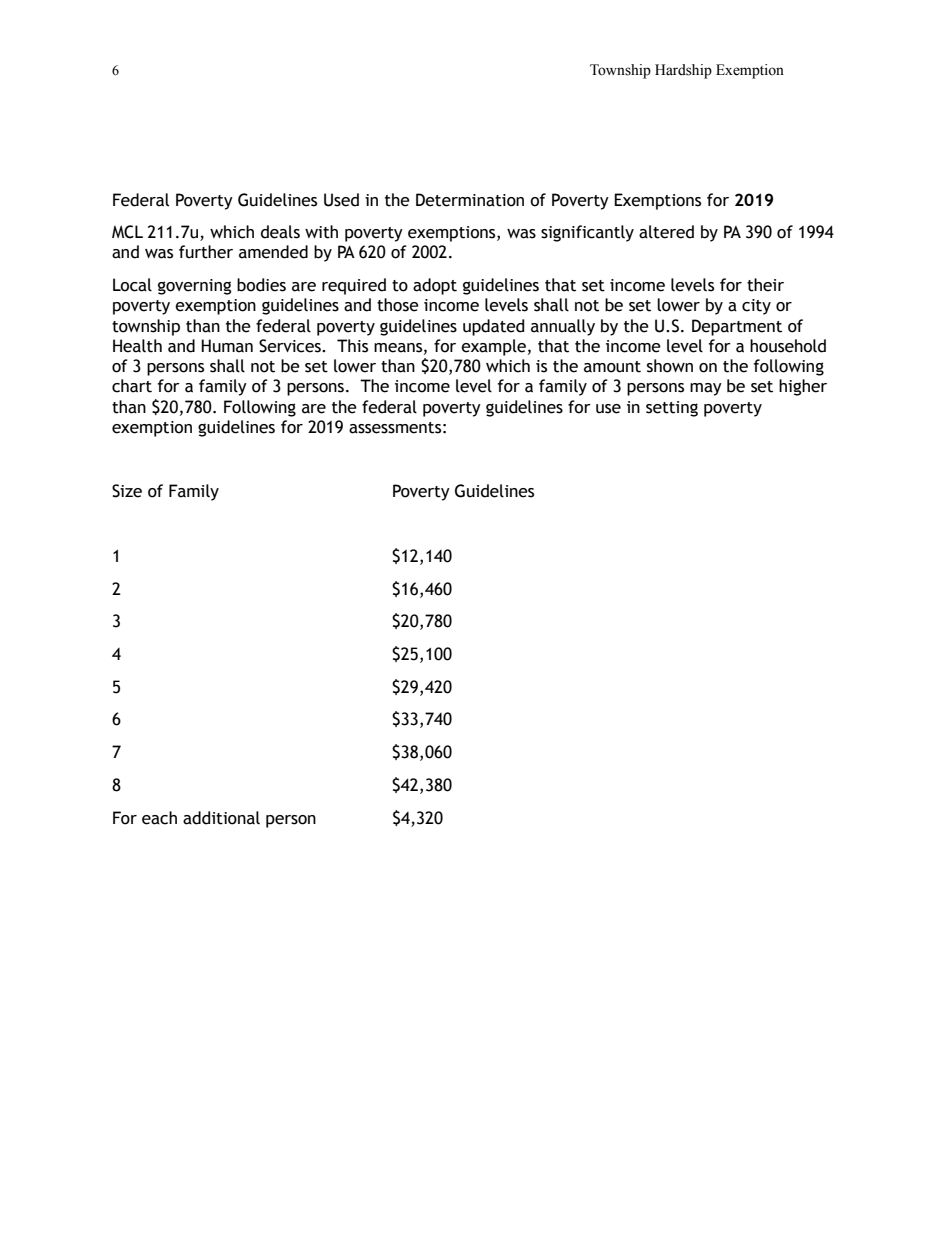  Describe the element at coordinates (127, 491) in the image. I see `Size` at that location.
